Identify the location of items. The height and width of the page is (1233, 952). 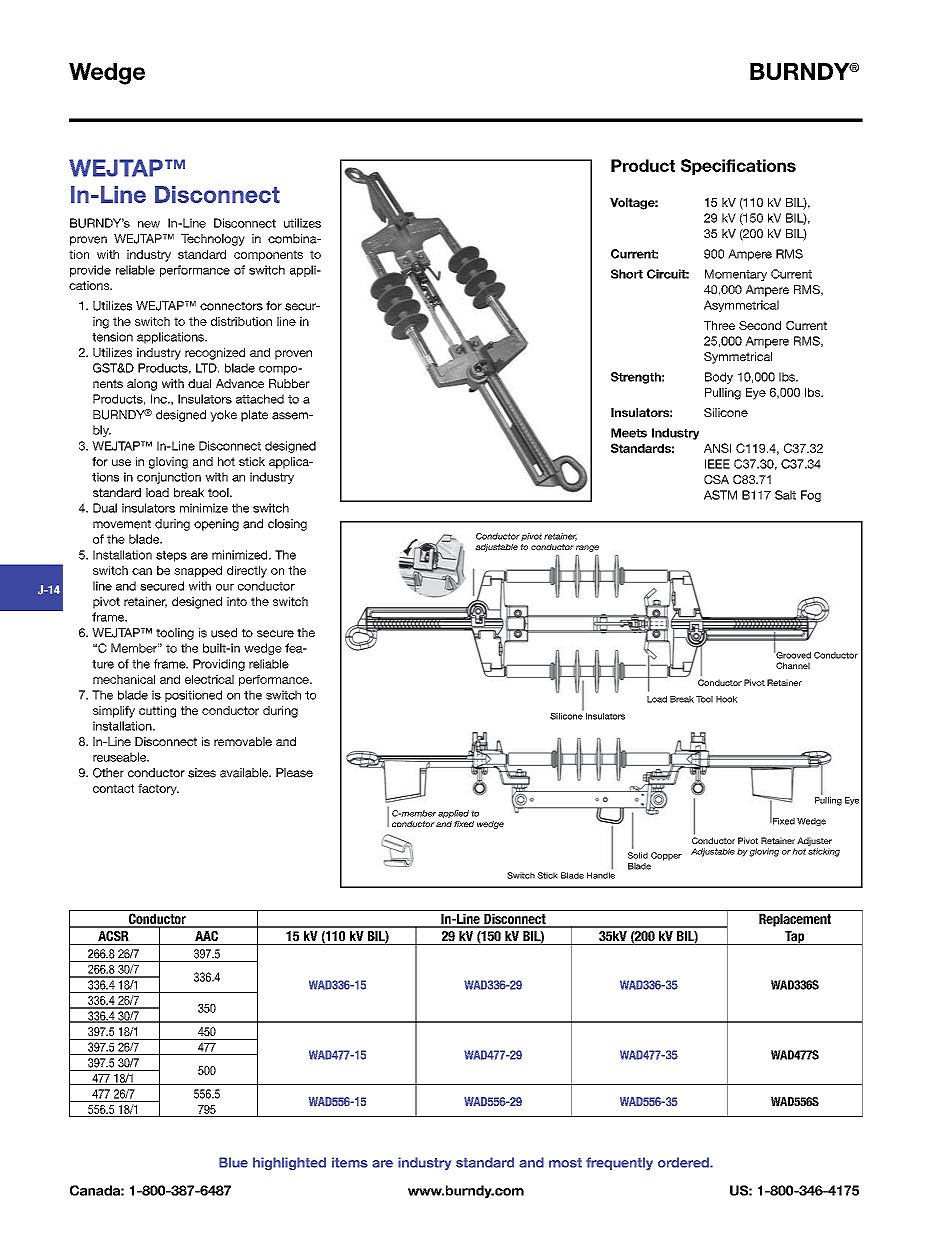
(350, 1162).
